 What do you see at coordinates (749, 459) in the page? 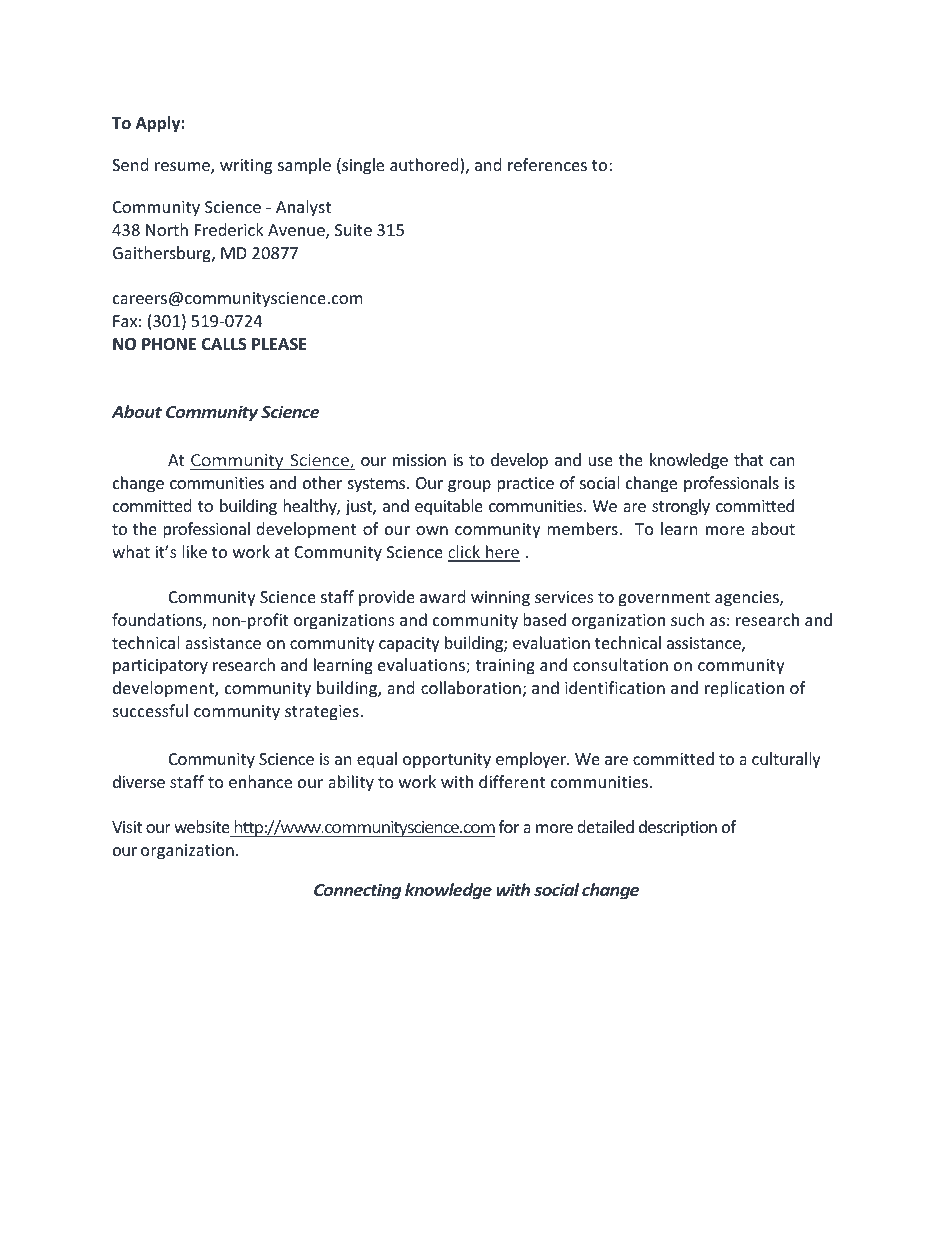
I see `that` at bounding box center [749, 459].
